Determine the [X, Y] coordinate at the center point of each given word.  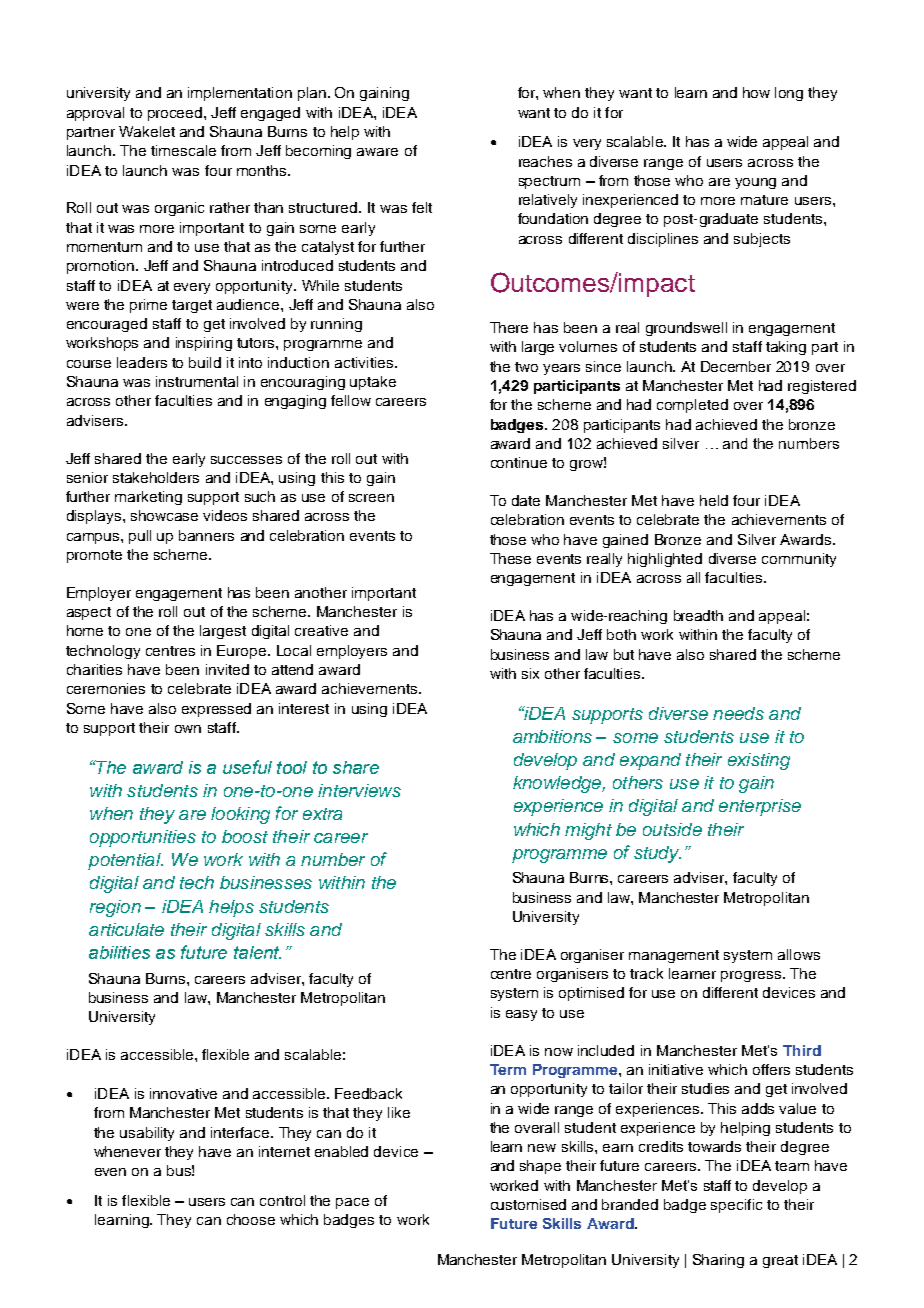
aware [377, 152]
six [530, 673]
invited [227, 669]
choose [251, 1219]
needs [738, 713]
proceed [176, 114]
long [789, 94]
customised [528, 1204]
